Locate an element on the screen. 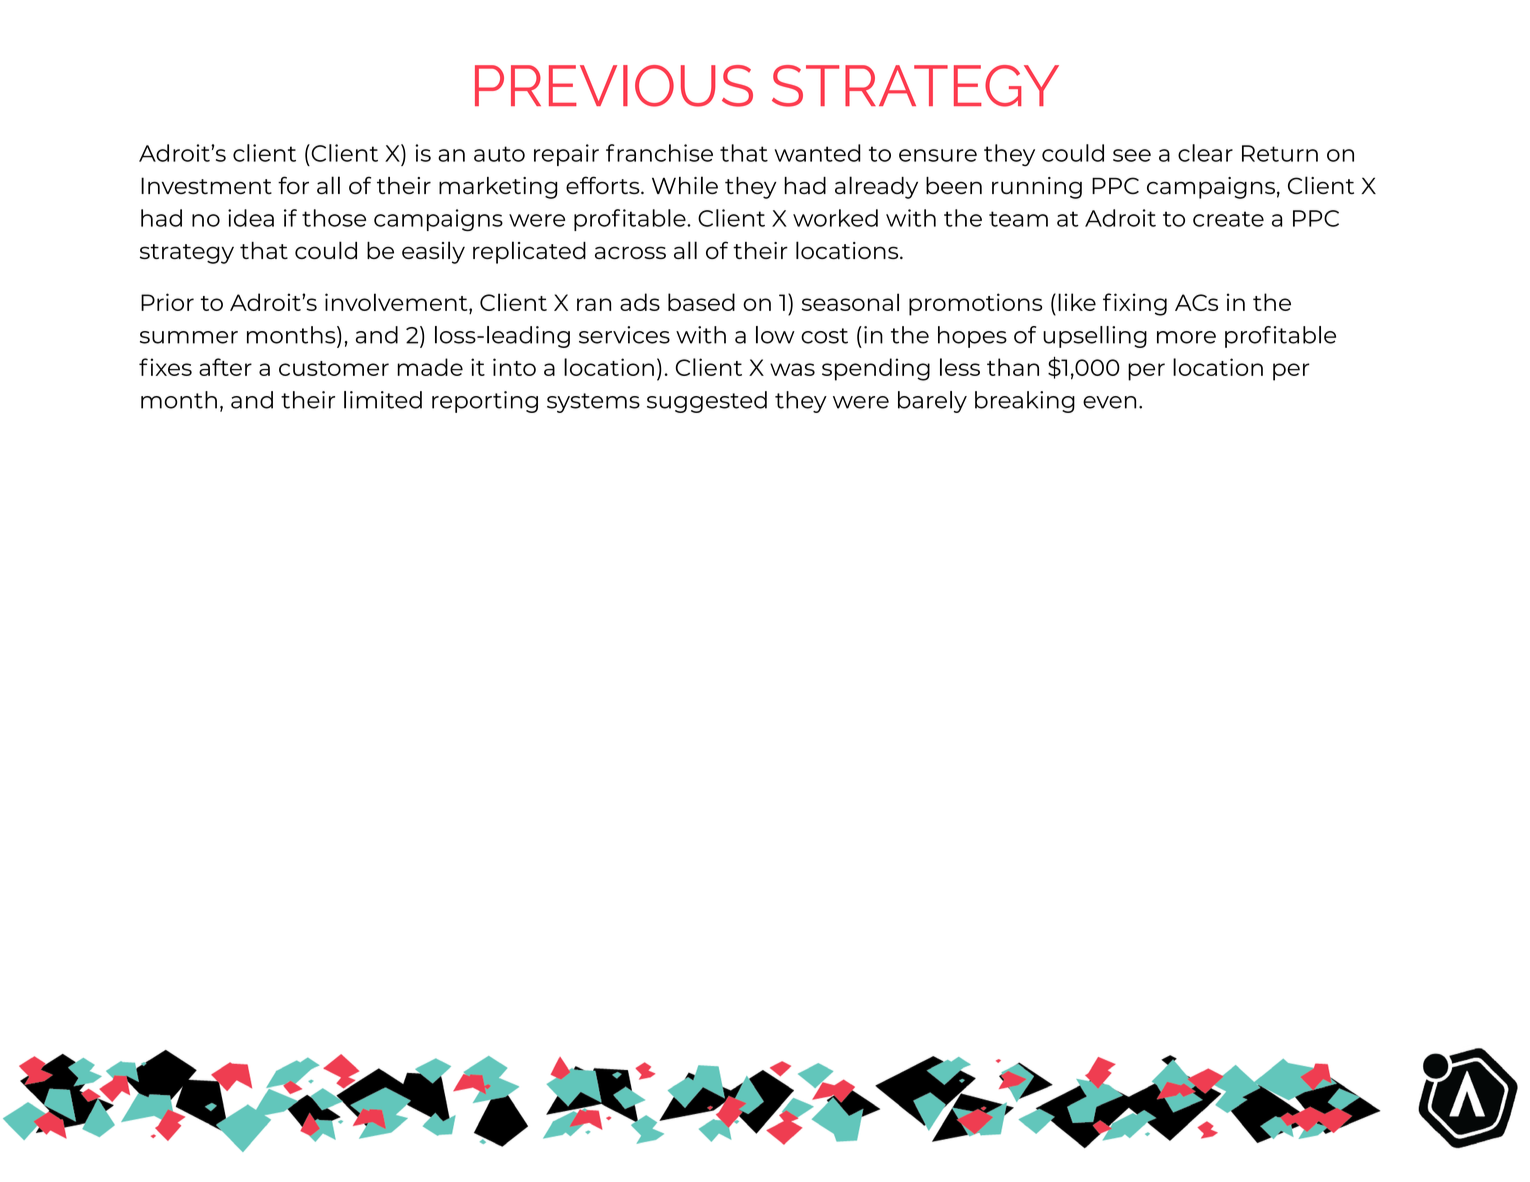 The width and height of the screenshot is (1530, 1182). suggested is located at coordinates (707, 402).
